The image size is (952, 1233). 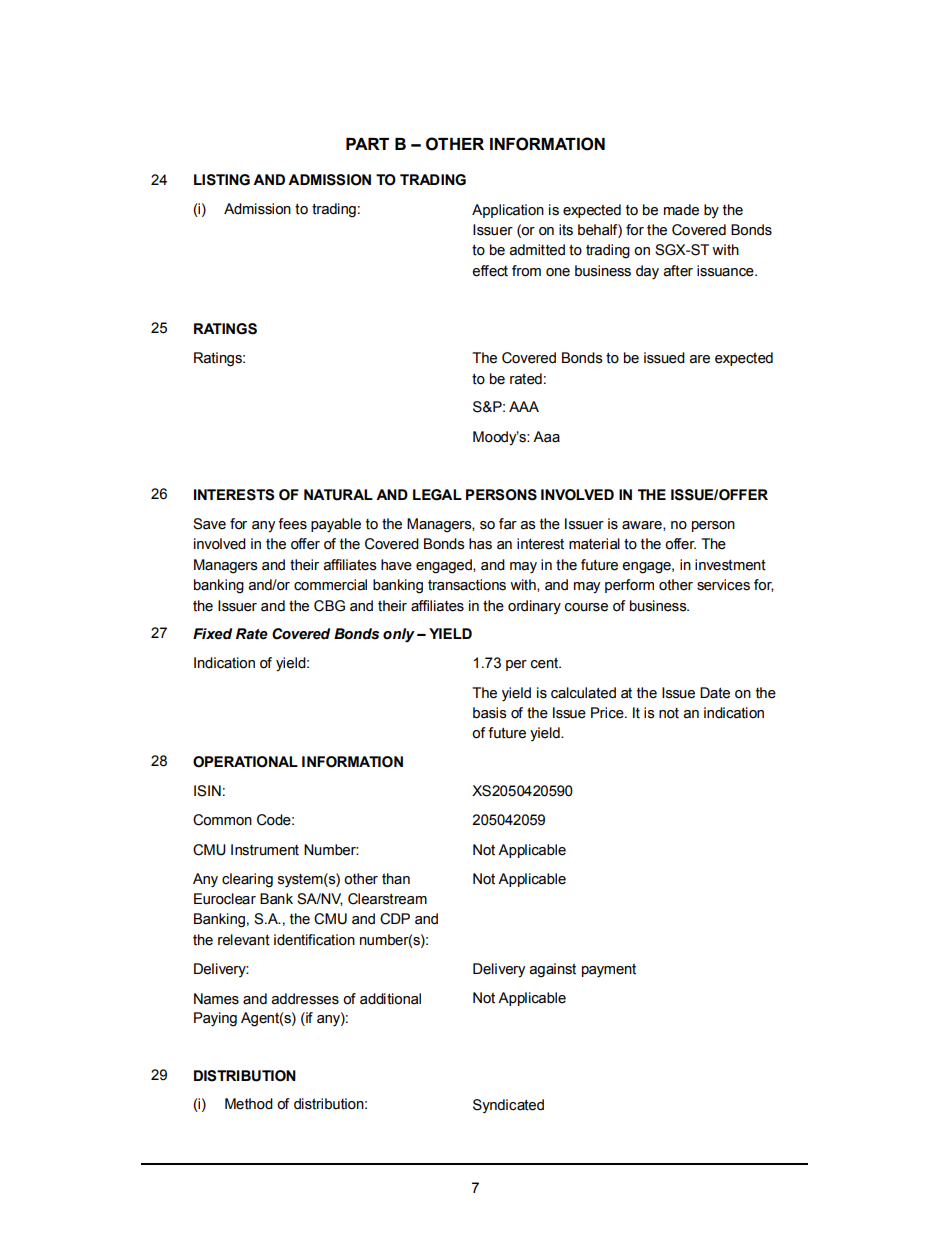 I want to click on Application, so click(x=508, y=211).
